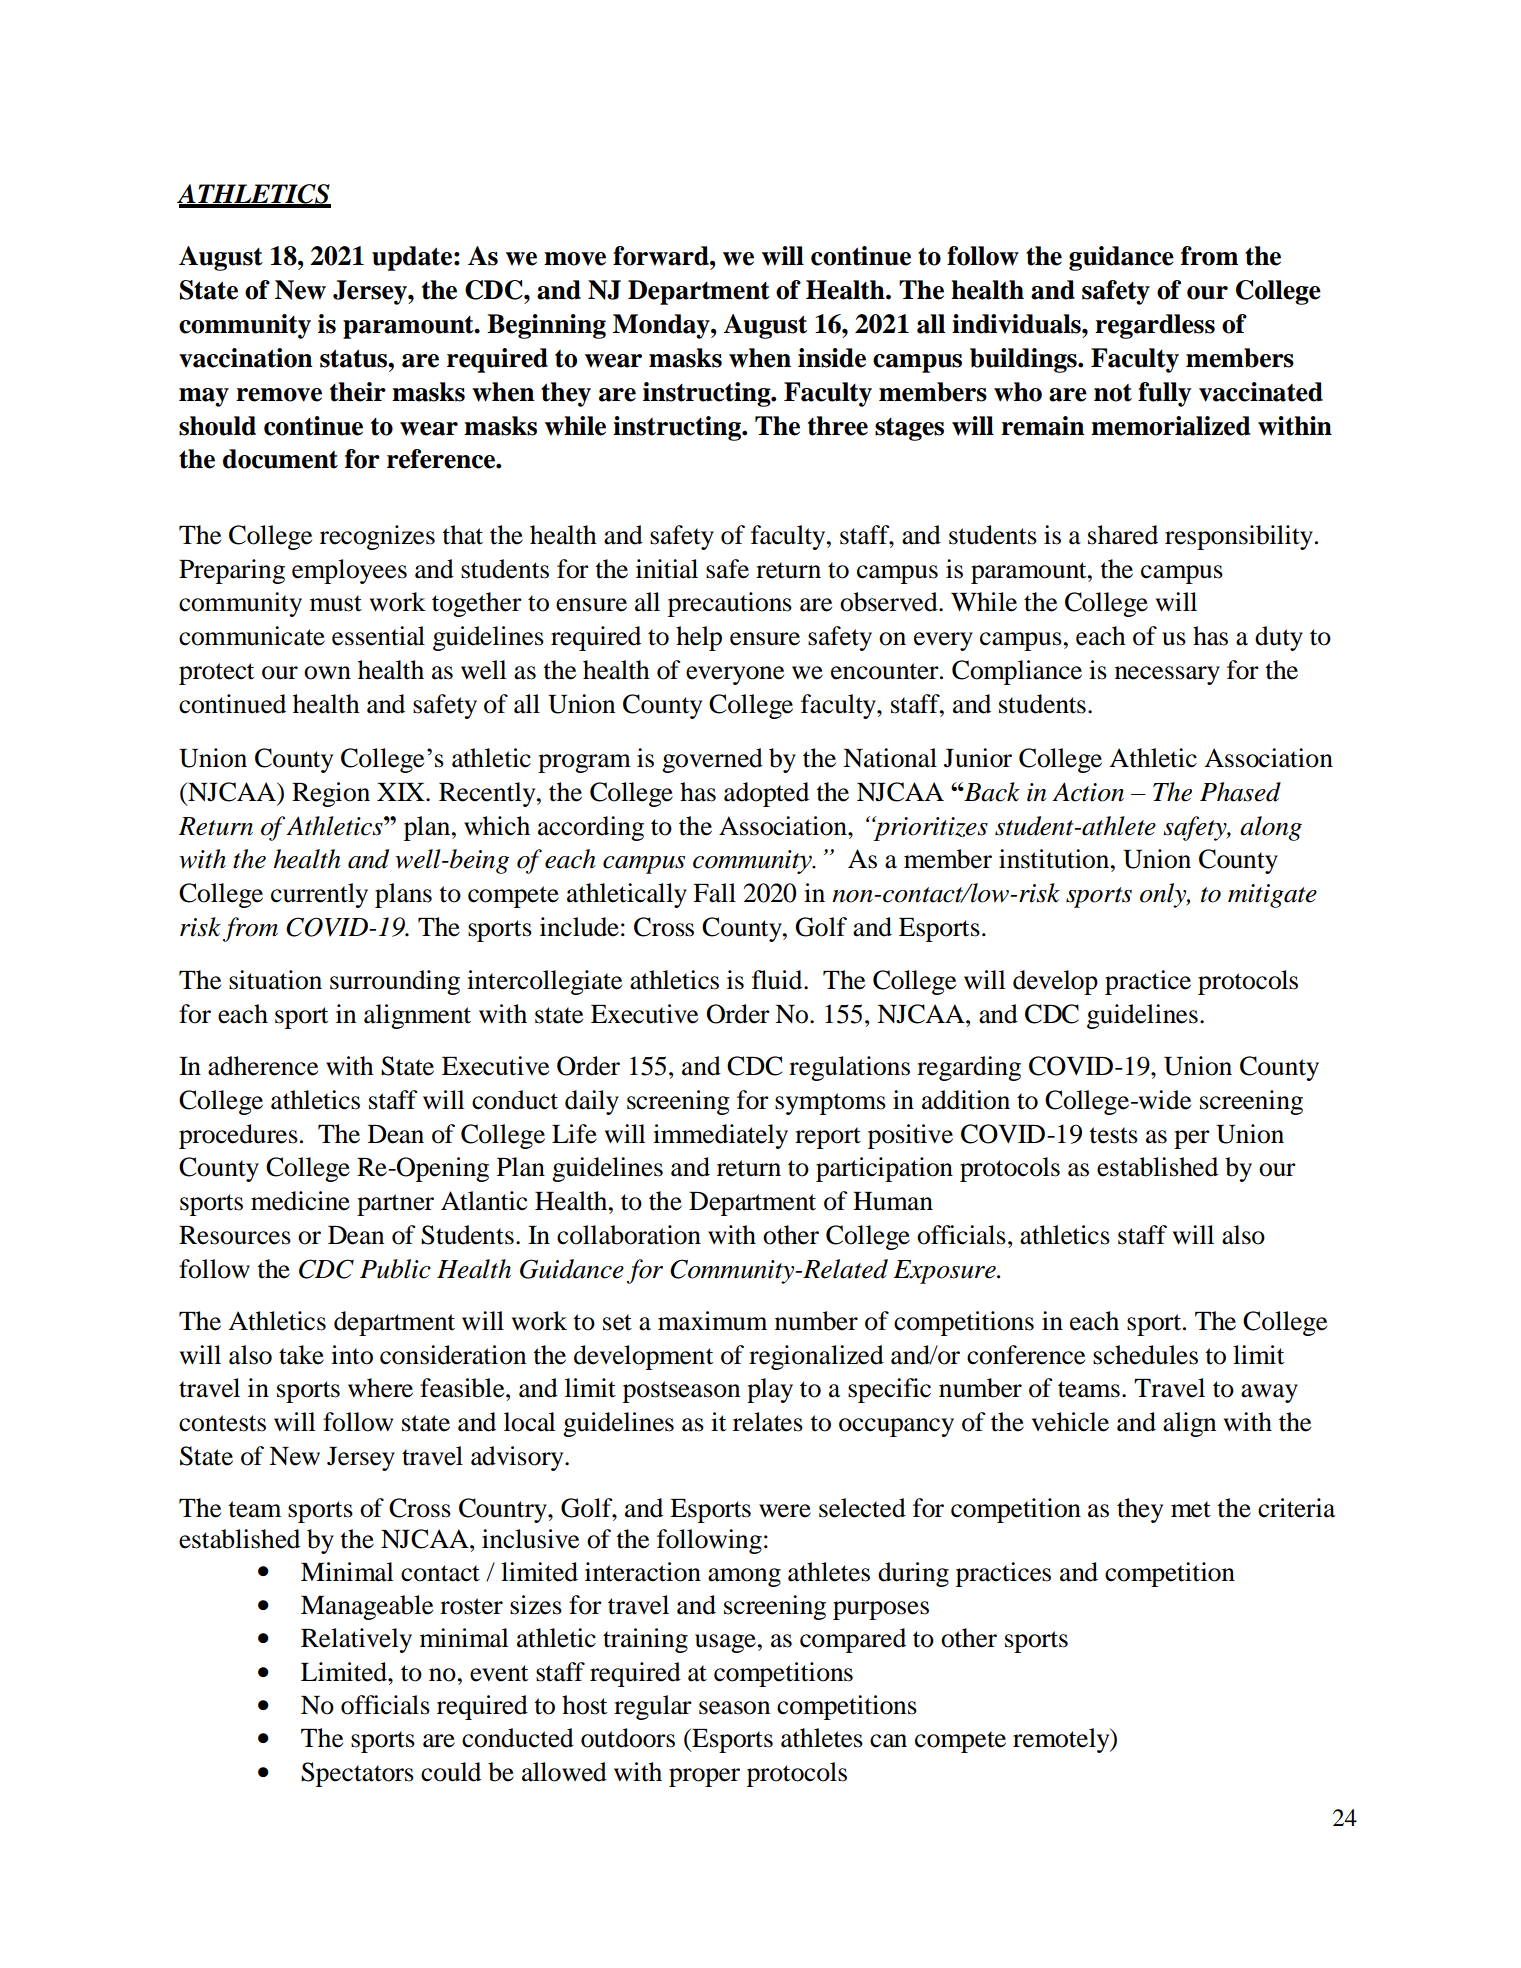  I want to click on maximum, so click(712, 1321).
